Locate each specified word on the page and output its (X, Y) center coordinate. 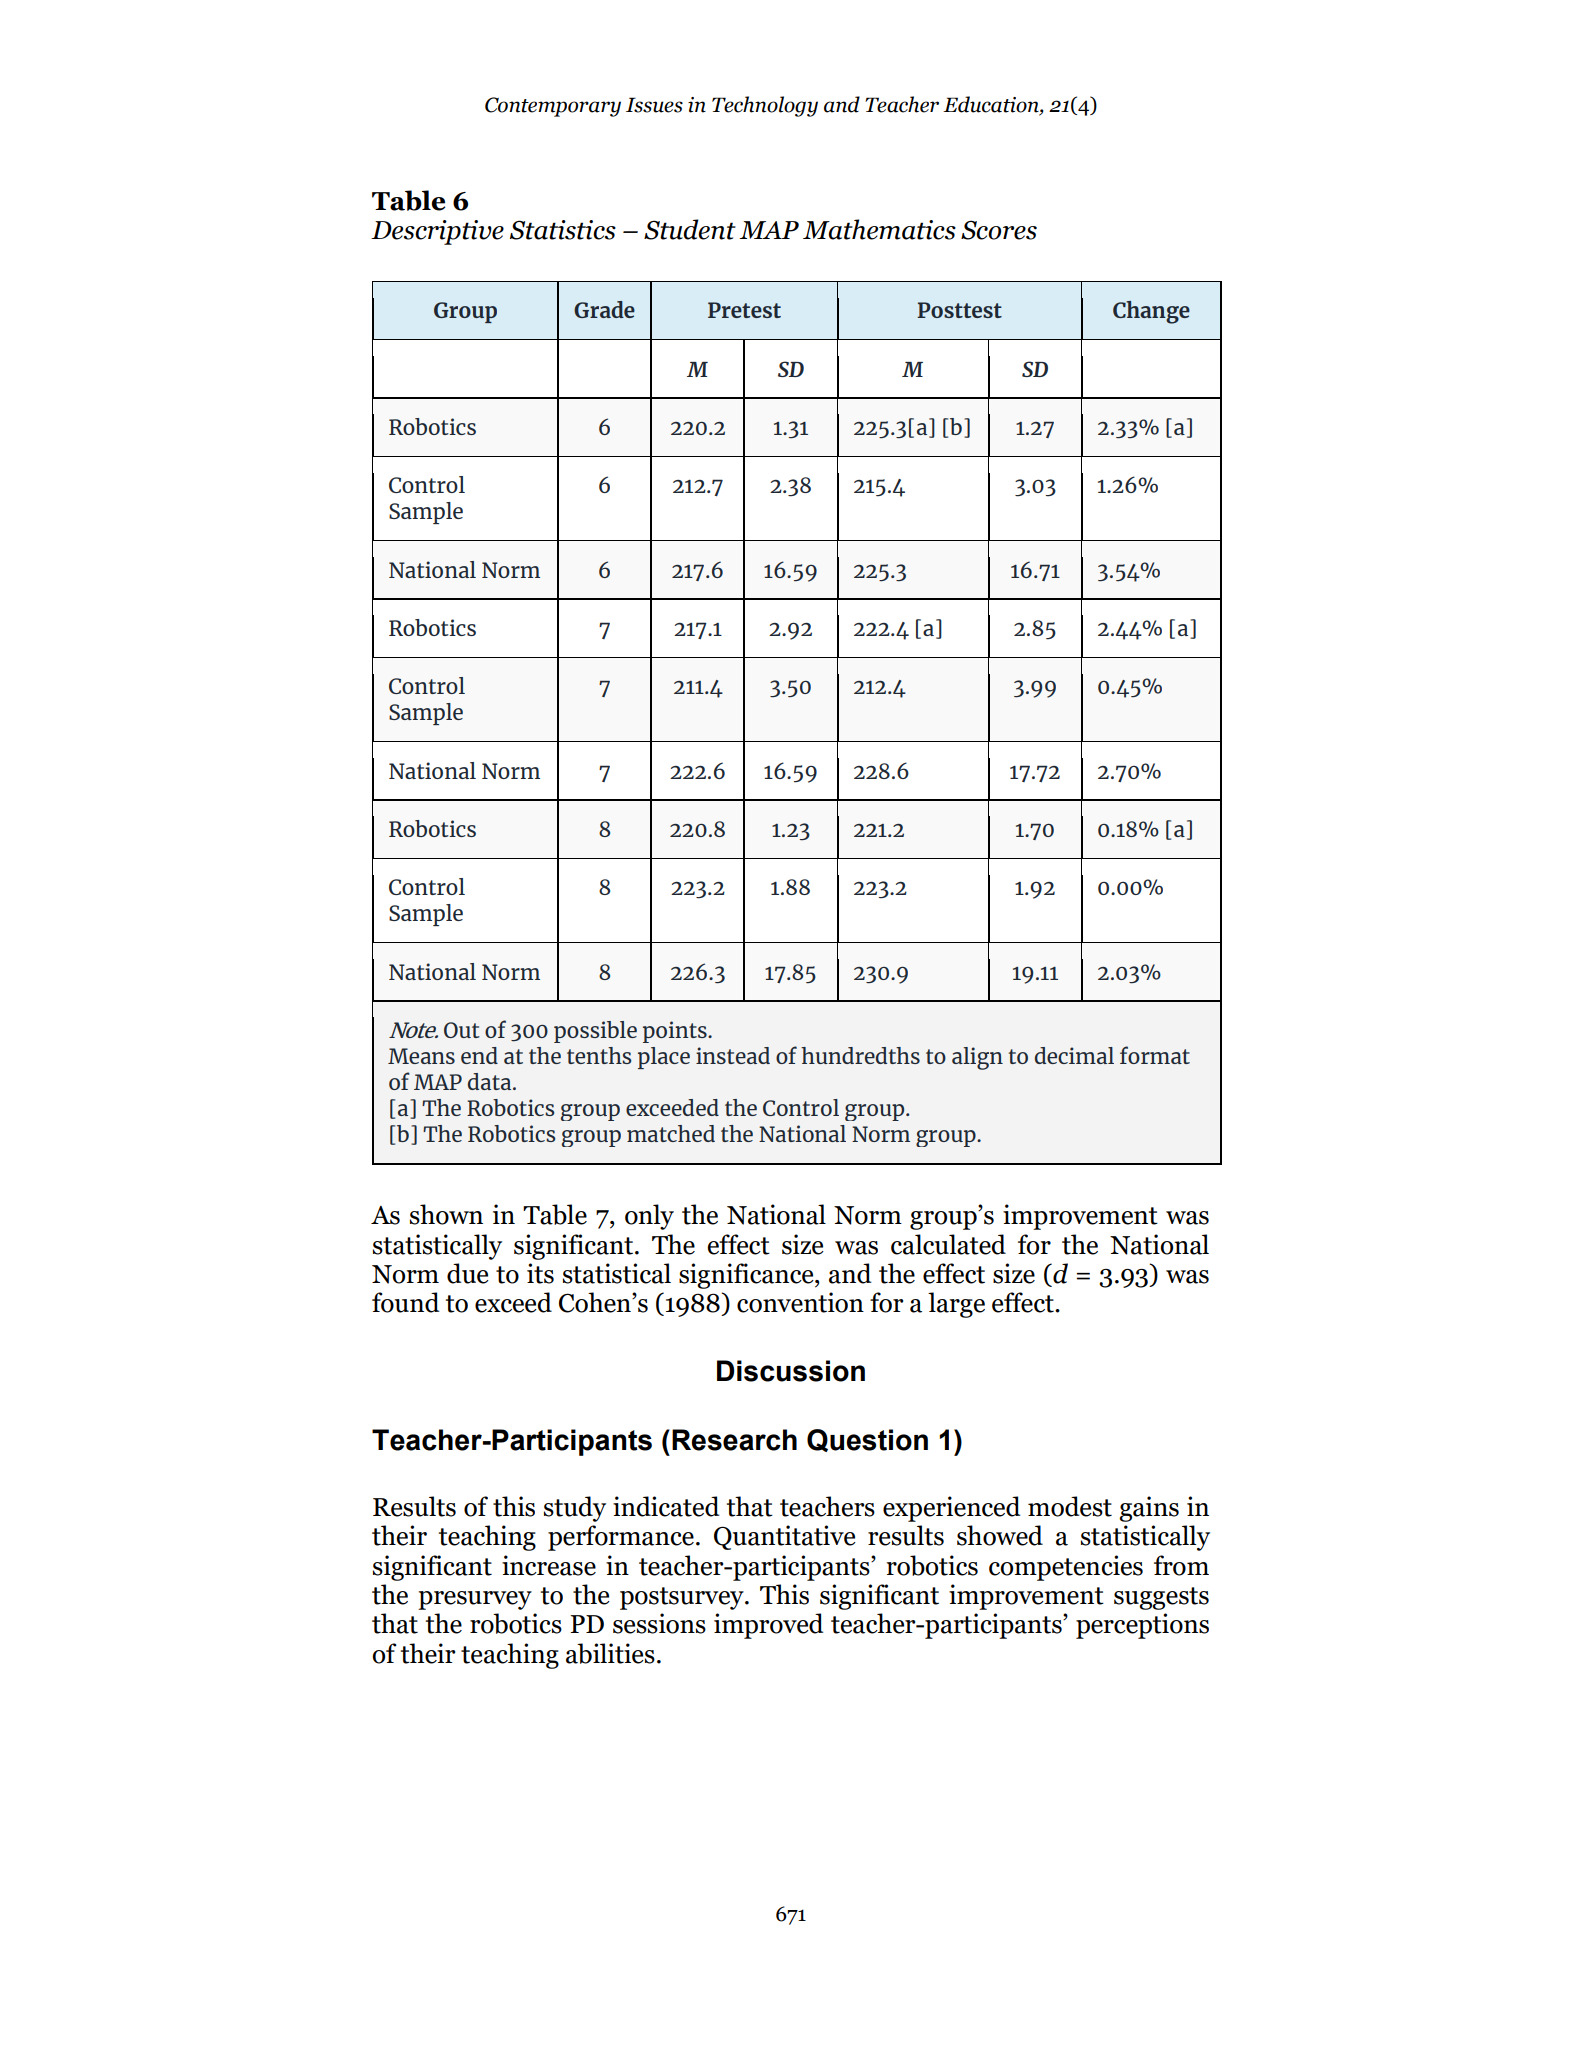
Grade (604, 309)
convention (800, 1302)
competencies (1066, 1568)
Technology (765, 106)
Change (1151, 312)
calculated (948, 1244)
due (468, 1273)
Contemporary (553, 107)
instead (733, 1055)
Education (992, 105)
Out (462, 1030)
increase (549, 1565)
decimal (1074, 1055)
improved (769, 1626)
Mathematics (879, 229)
